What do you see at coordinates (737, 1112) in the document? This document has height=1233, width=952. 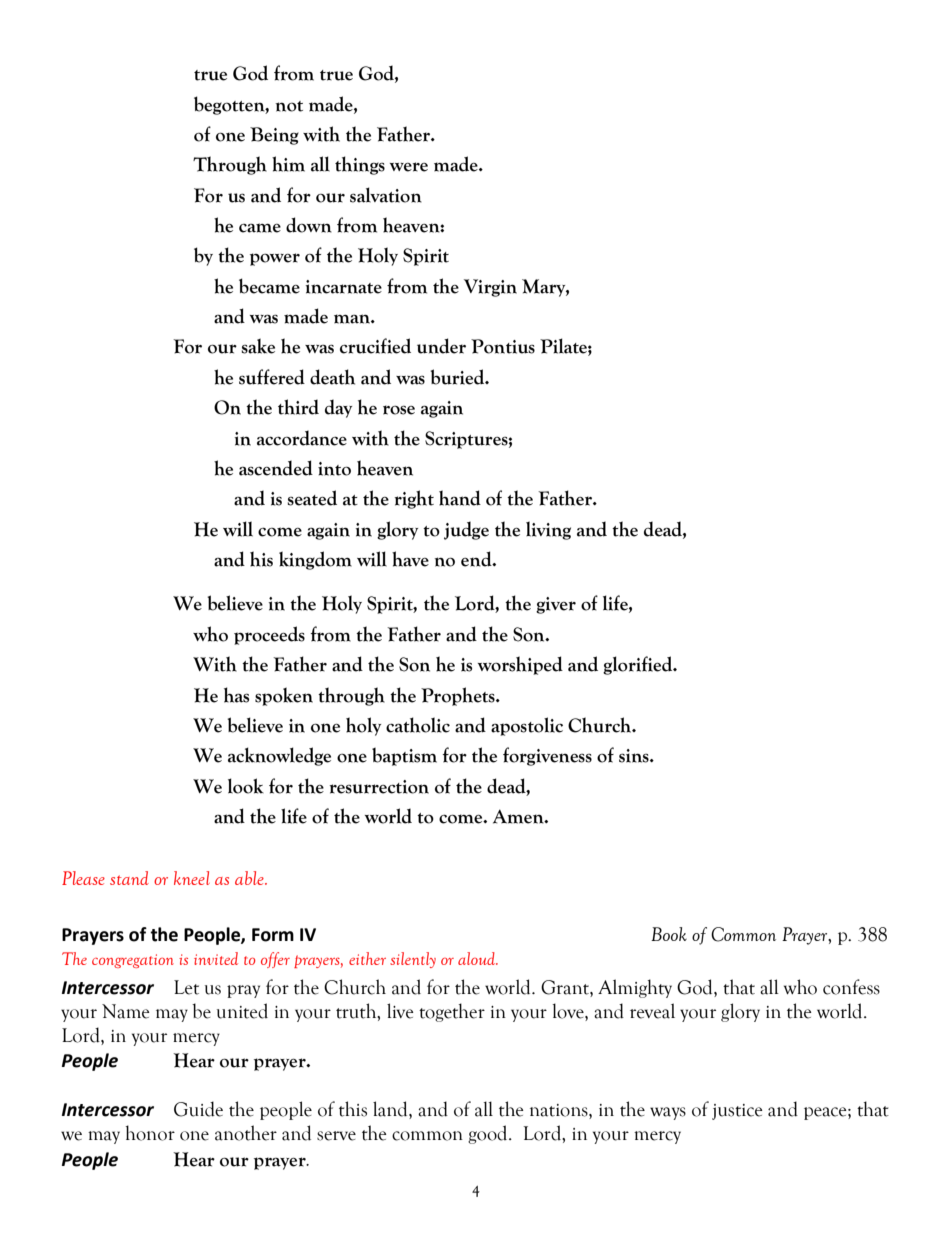 I see `justice` at bounding box center [737, 1112].
